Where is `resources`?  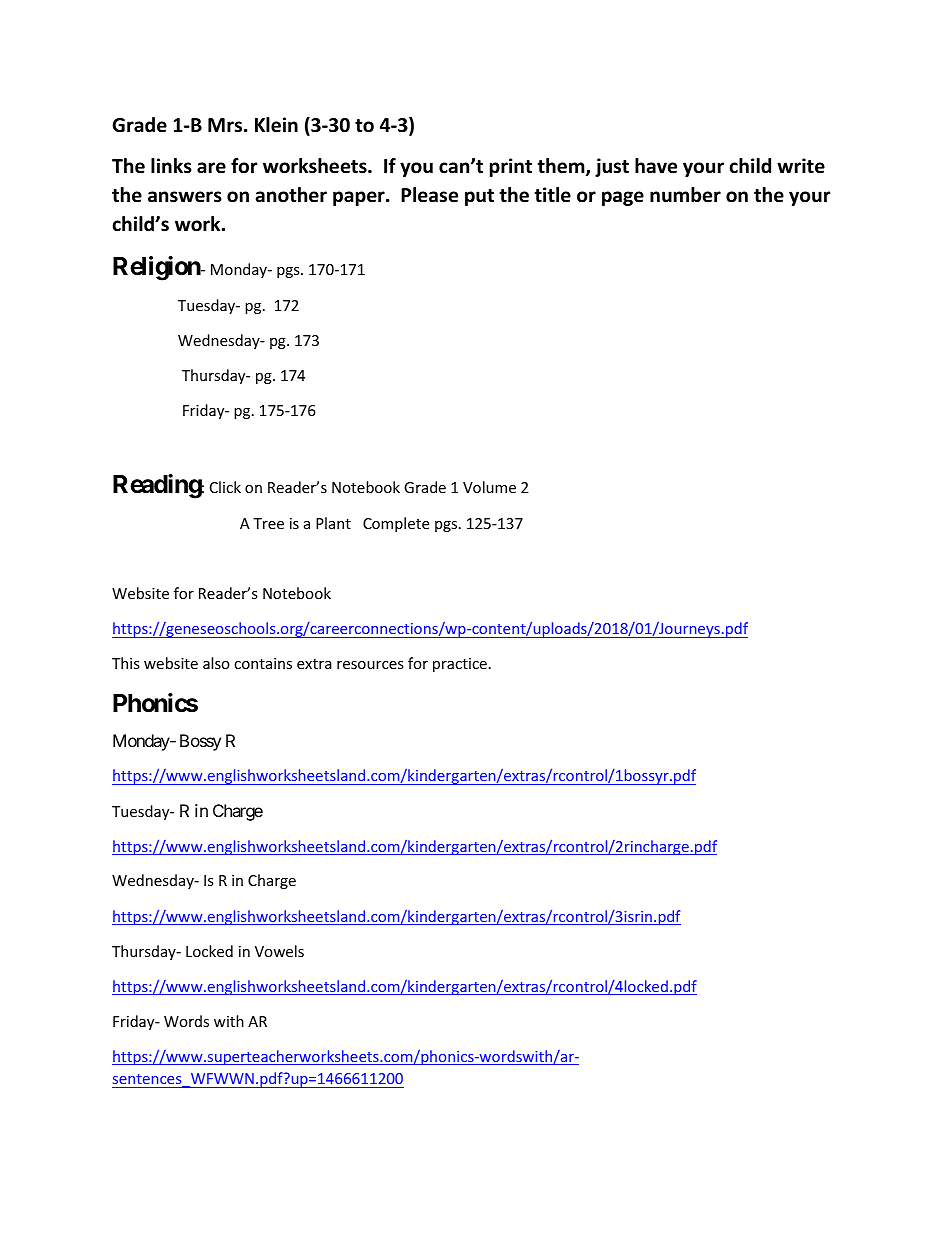
resources is located at coordinates (370, 665).
